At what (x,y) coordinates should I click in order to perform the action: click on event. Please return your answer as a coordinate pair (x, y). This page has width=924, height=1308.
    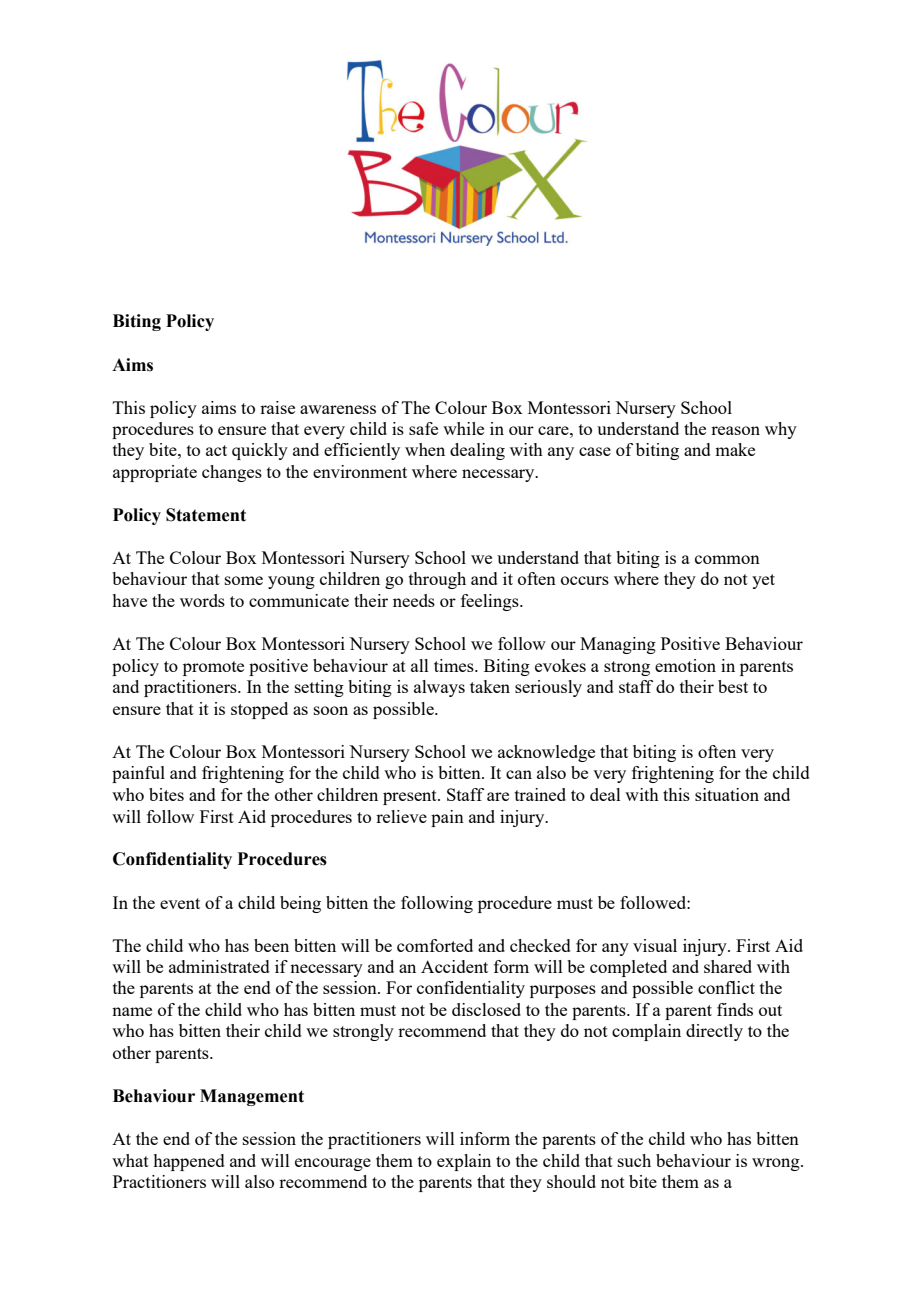
    Looking at the image, I should click on (180, 903).
